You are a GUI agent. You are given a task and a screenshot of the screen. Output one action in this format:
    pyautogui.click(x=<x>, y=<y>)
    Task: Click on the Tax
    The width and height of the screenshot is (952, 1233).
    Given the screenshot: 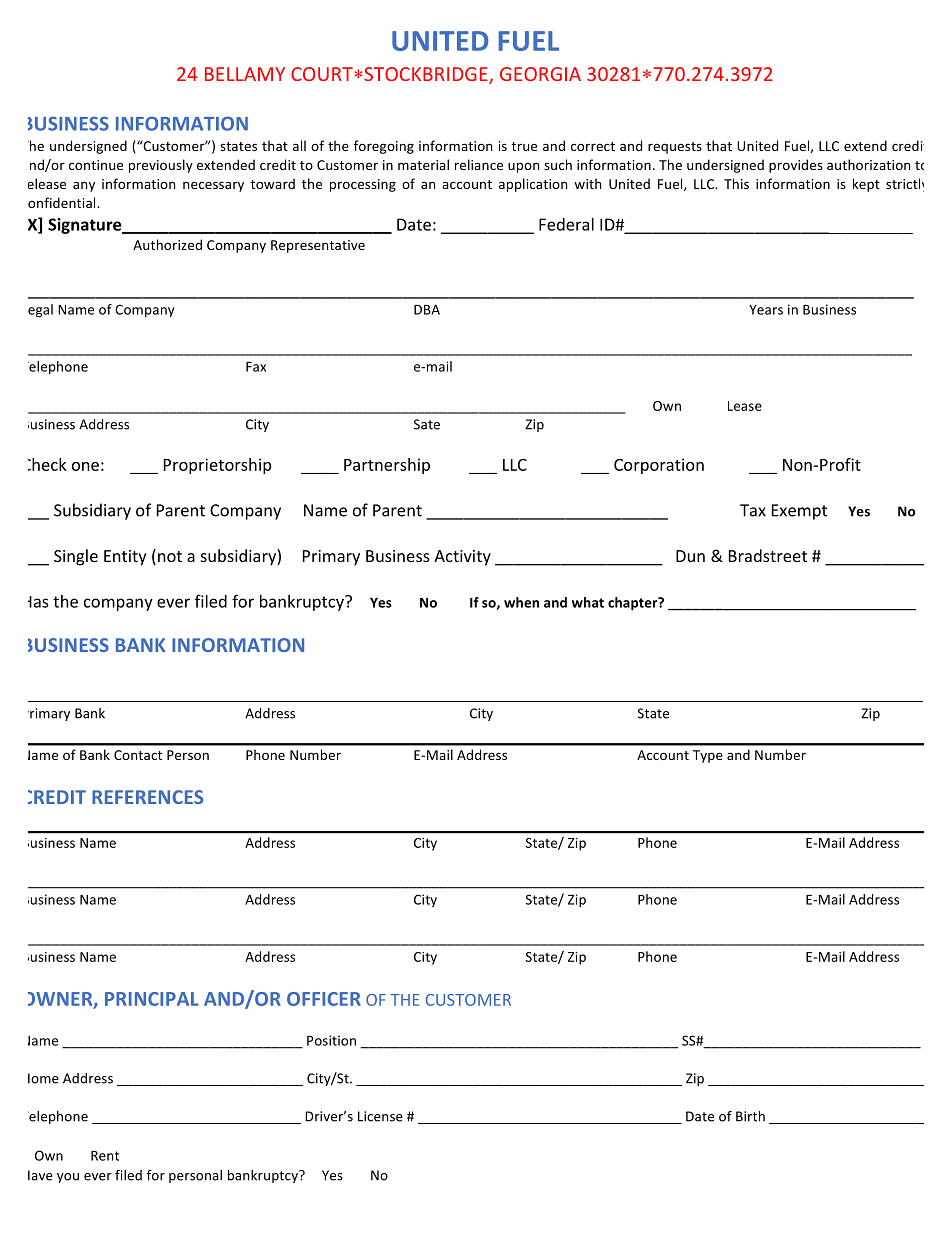 What is the action you would take?
    pyautogui.click(x=753, y=510)
